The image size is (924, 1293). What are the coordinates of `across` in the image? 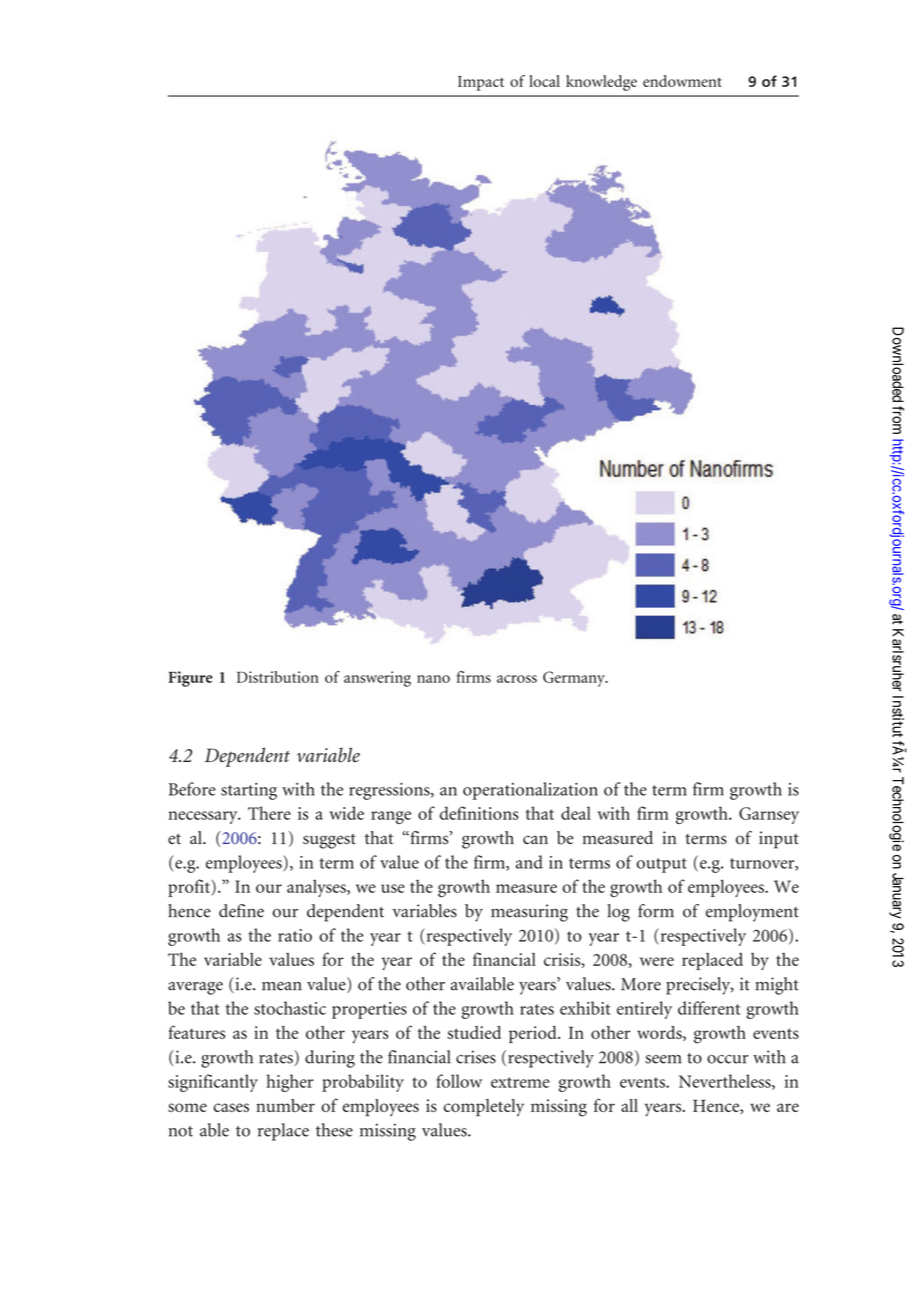 It's located at (517, 679).
